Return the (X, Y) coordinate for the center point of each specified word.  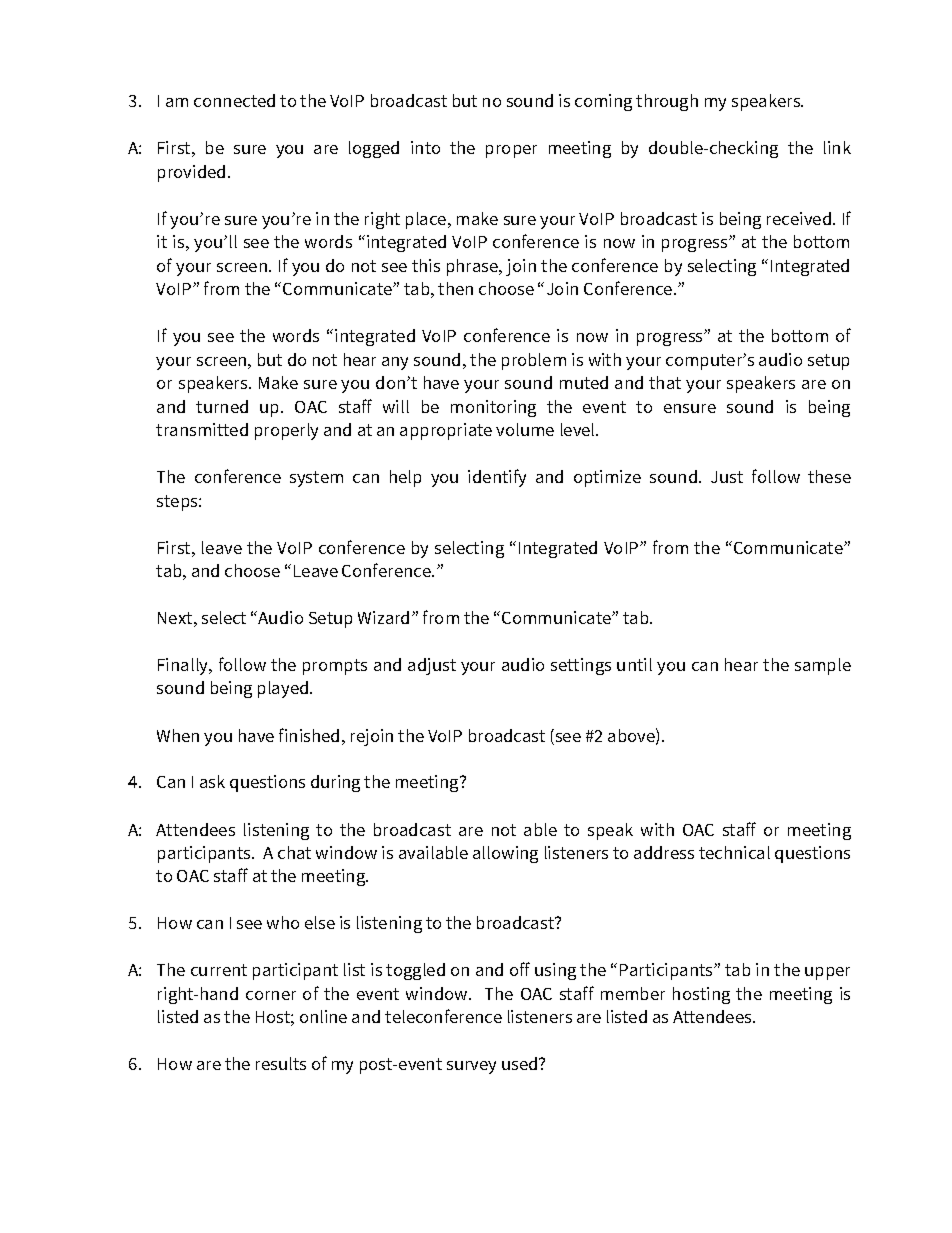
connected (234, 100)
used (521, 1063)
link (837, 147)
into (425, 147)
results (281, 1063)
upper (827, 973)
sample (823, 666)
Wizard (383, 617)
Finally (184, 666)
